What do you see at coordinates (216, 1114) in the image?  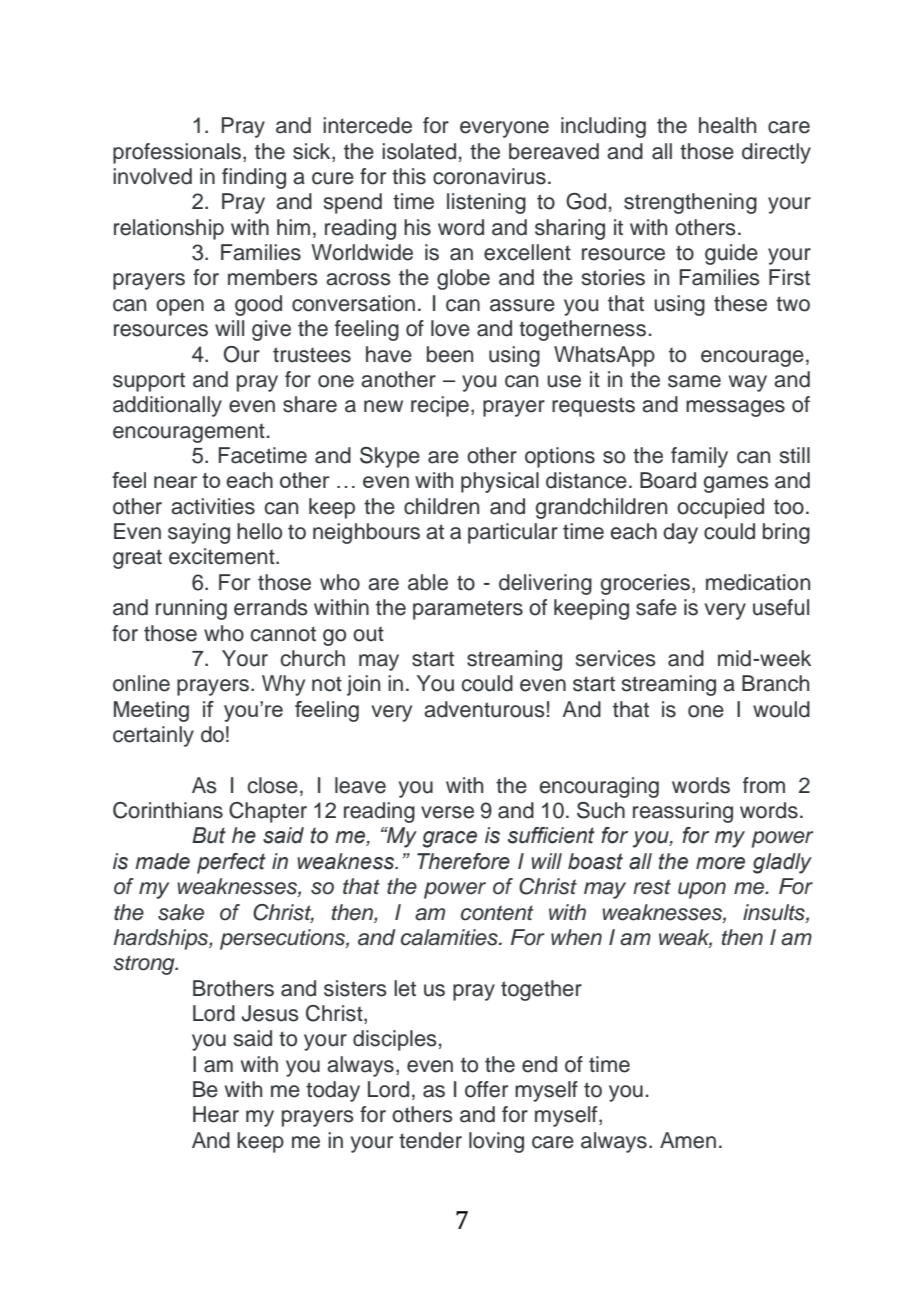 I see `Hear` at bounding box center [216, 1114].
